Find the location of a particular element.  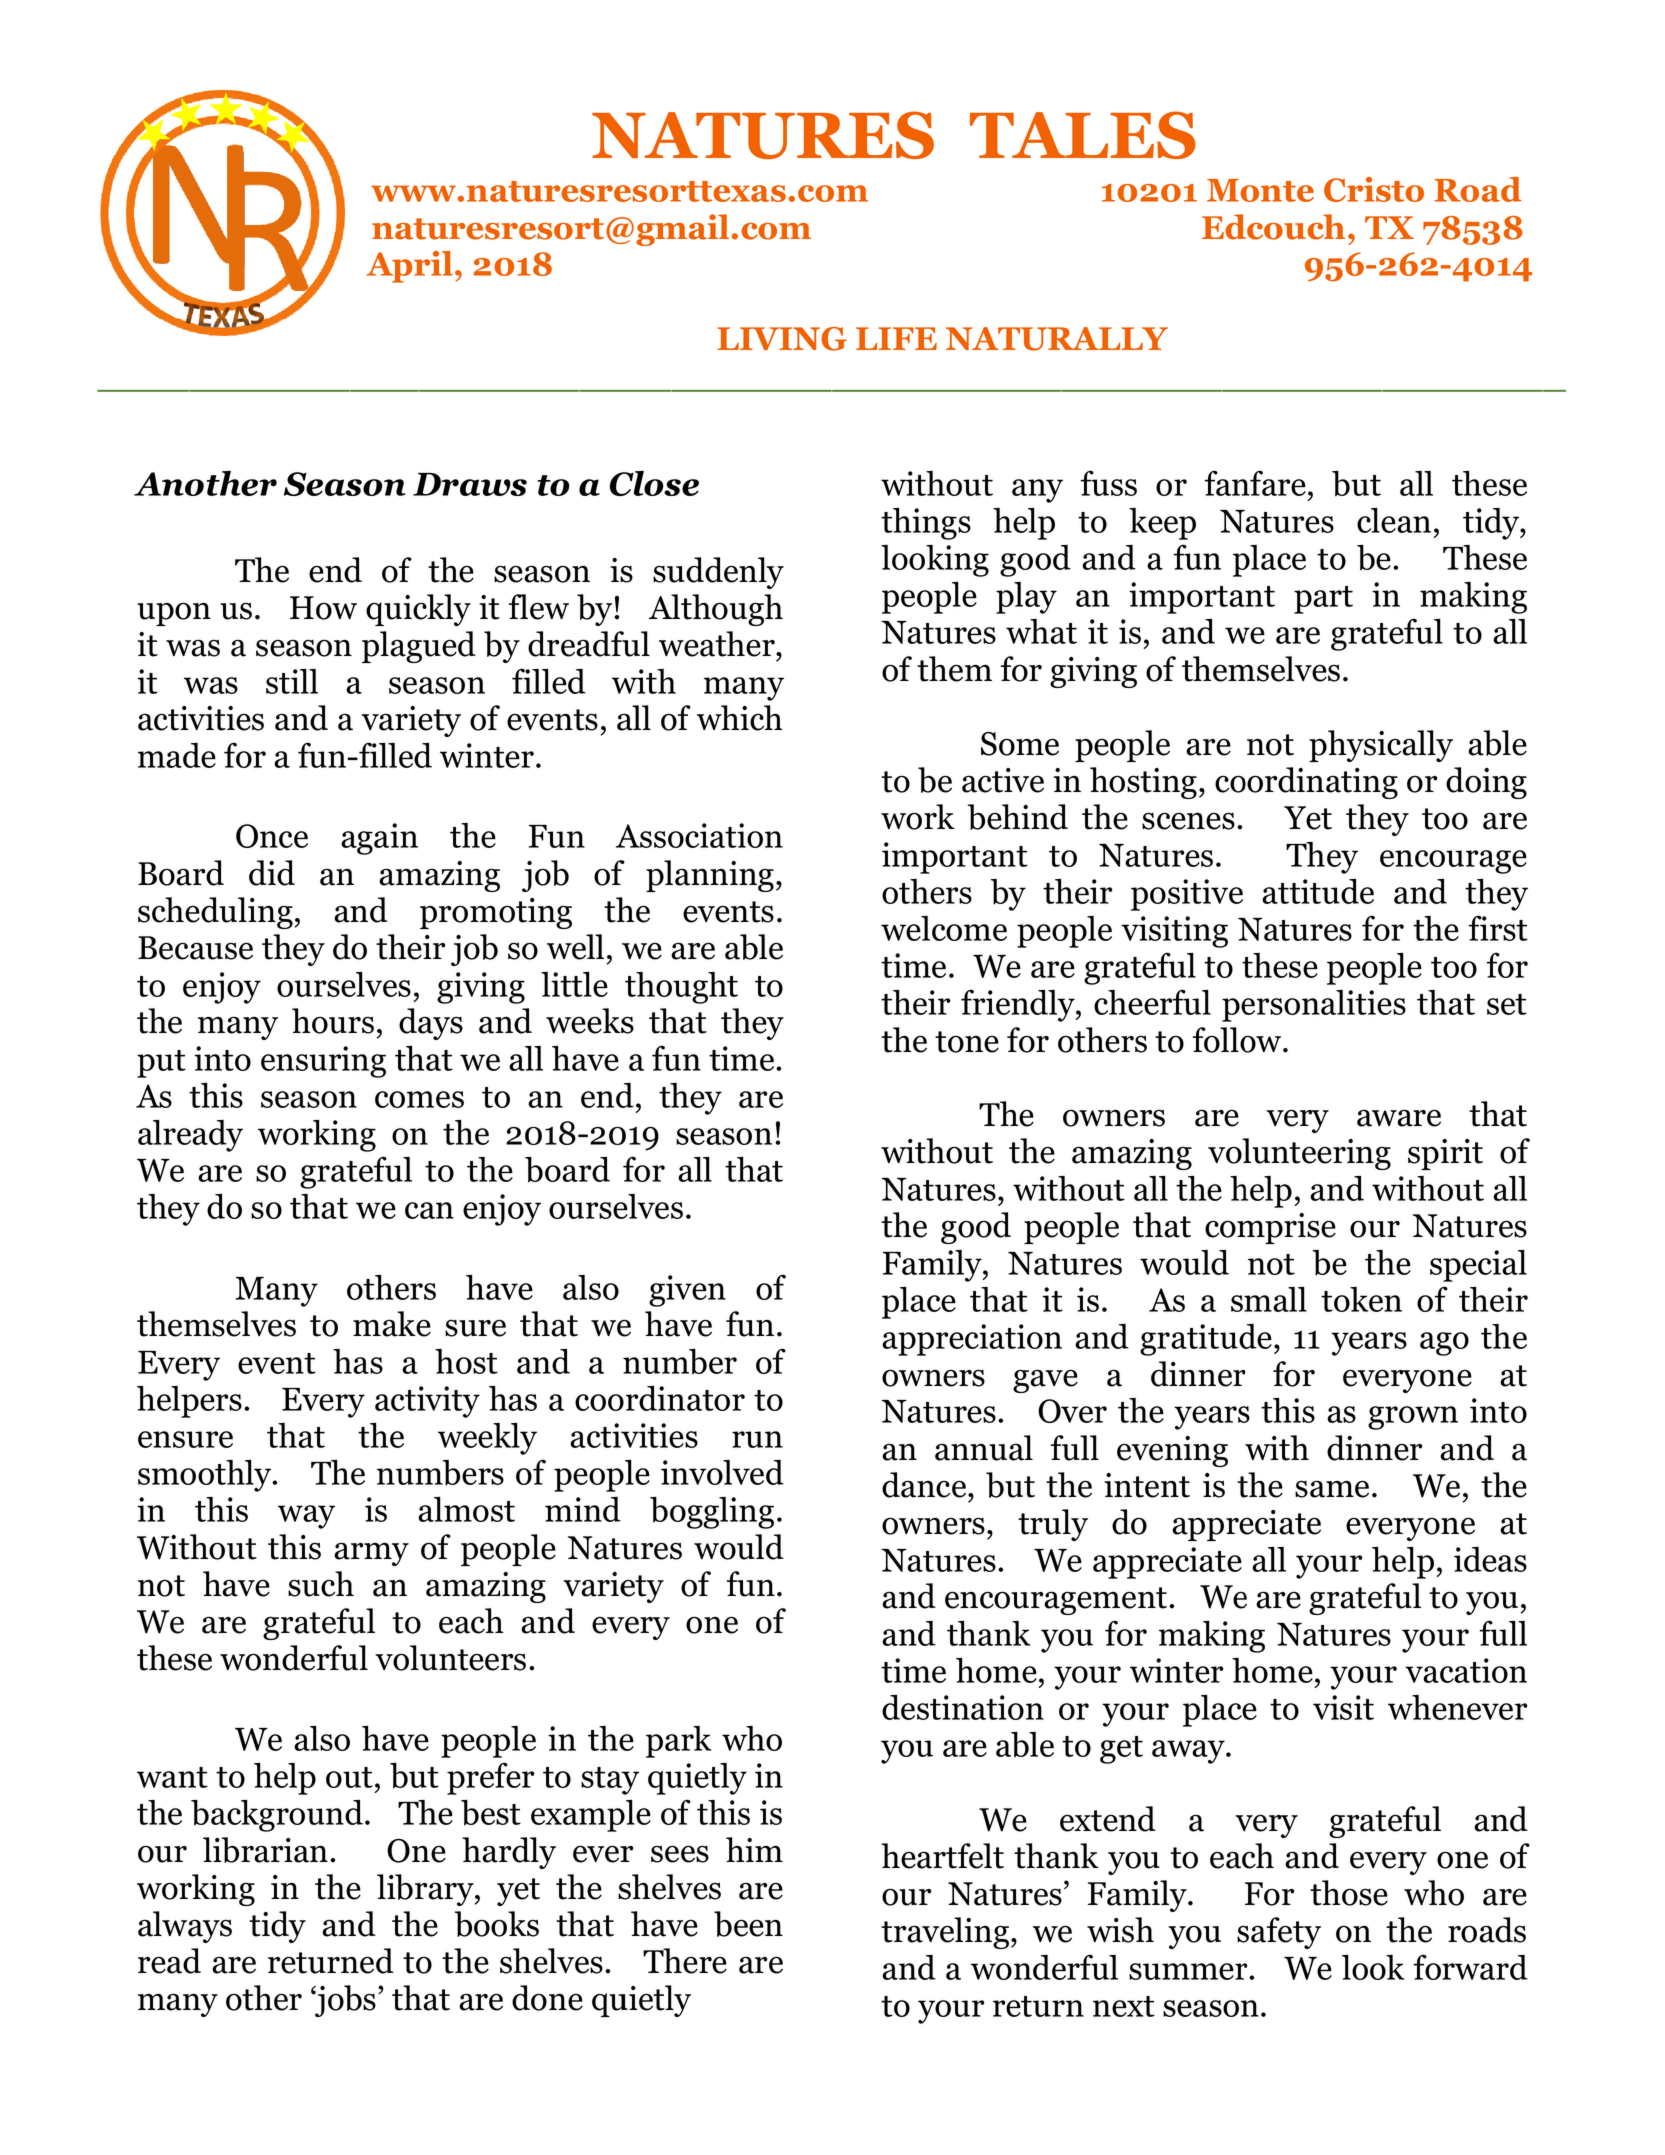

annual is located at coordinates (984, 1448).
